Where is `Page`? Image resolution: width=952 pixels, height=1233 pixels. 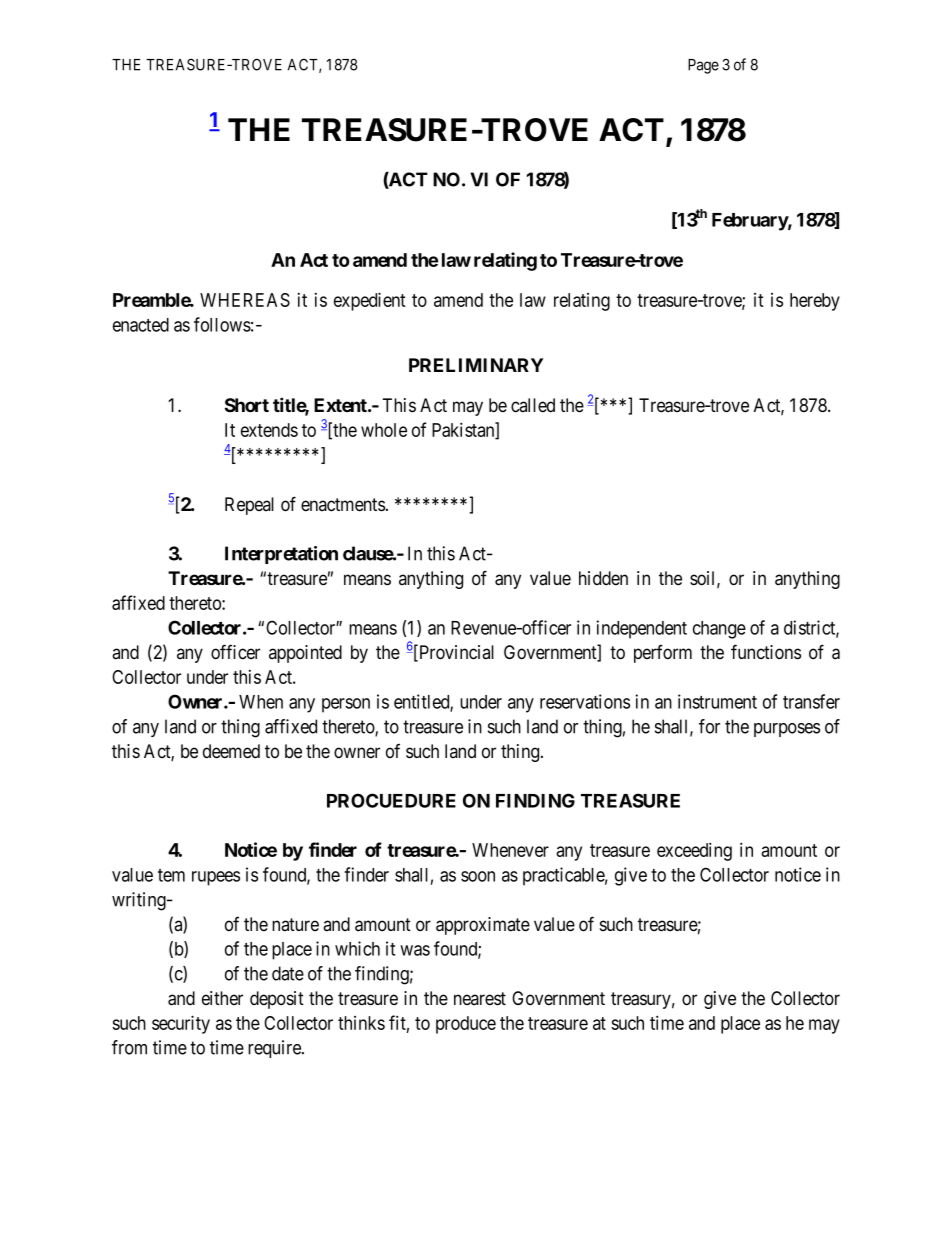 Page is located at coordinates (703, 66).
